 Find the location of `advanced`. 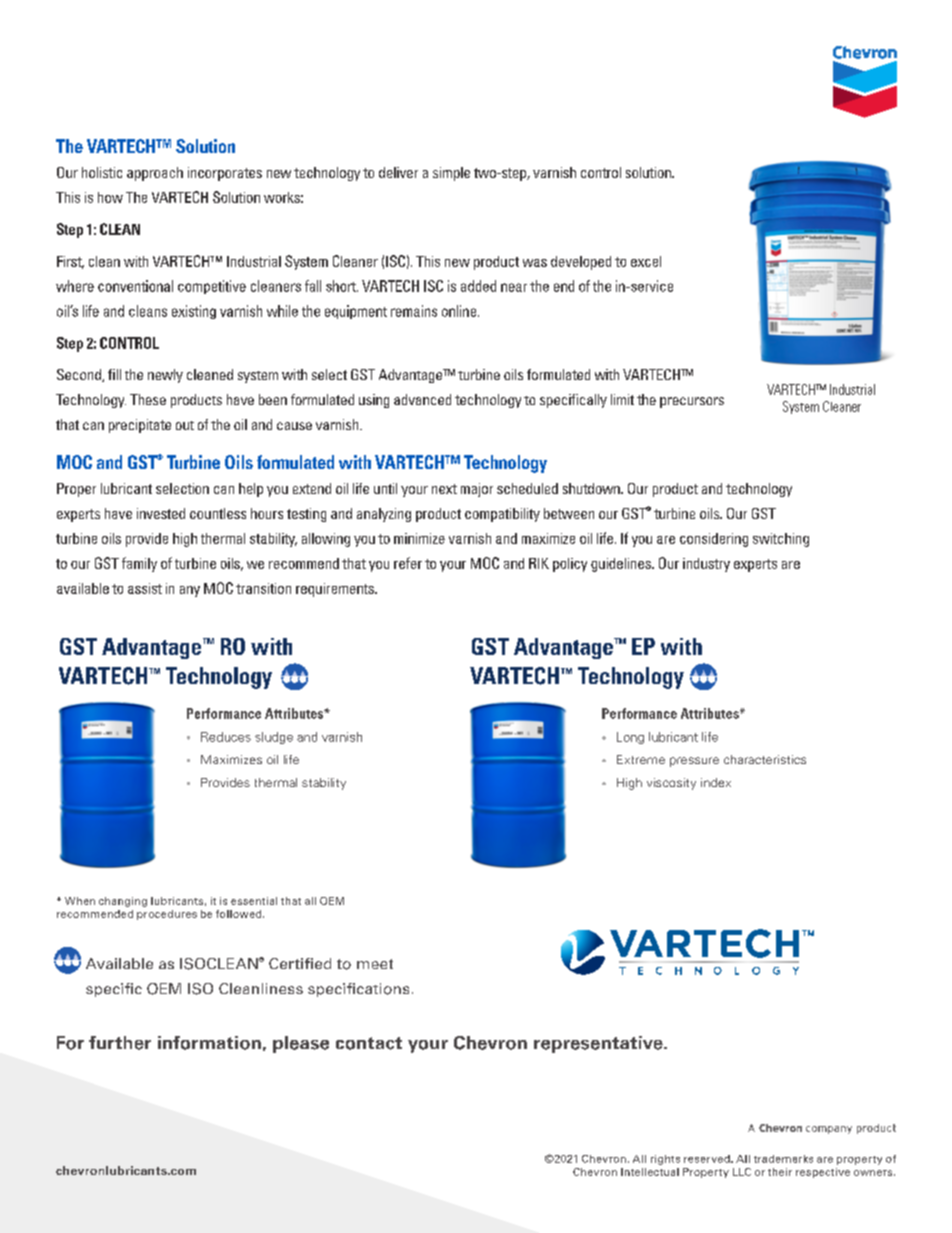

advanced is located at coordinates (422, 399).
